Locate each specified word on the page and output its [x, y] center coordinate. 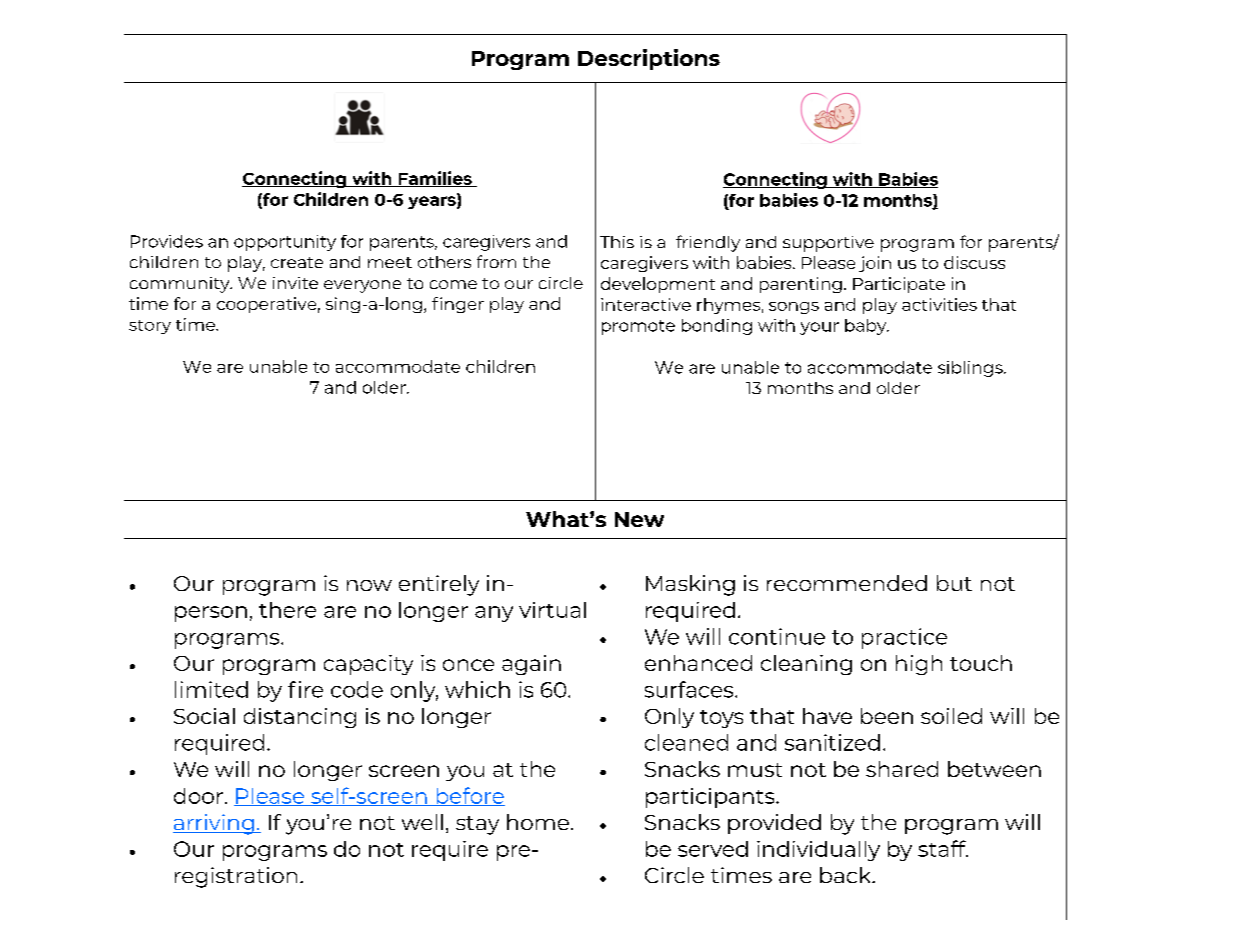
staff [943, 848]
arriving [214, 824]
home [538, 822]
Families [435, 179]
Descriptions [649, 59]
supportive [828, 244]
